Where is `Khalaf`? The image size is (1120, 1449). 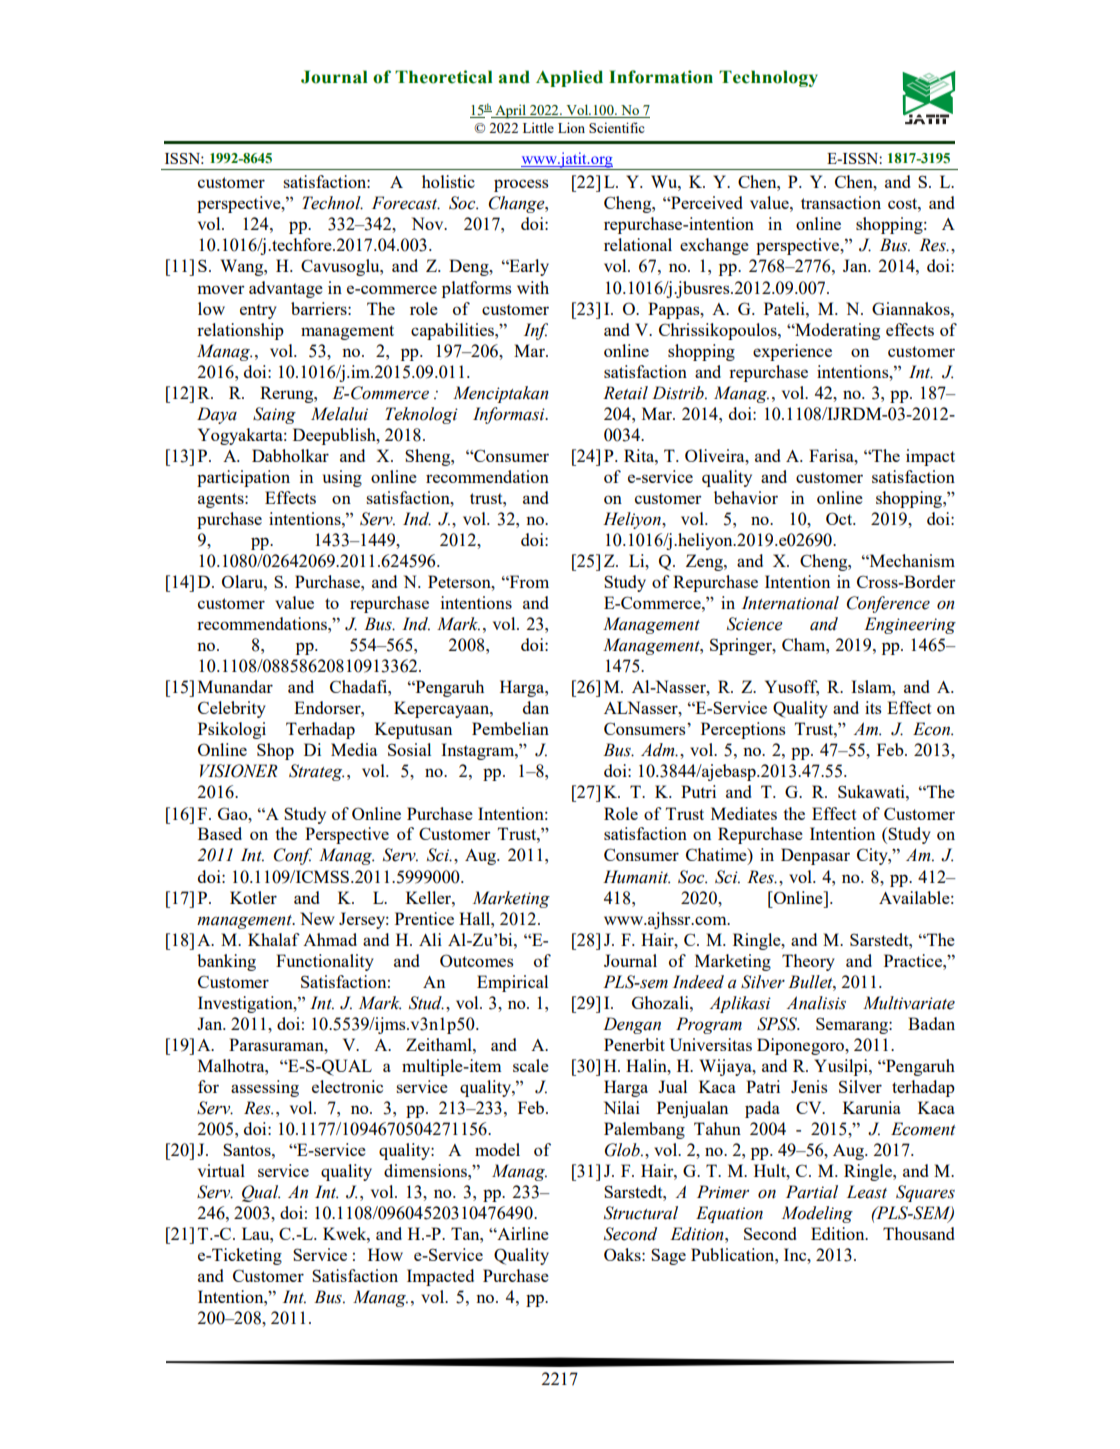
Khalaf is located at coordinates (274, 939).
